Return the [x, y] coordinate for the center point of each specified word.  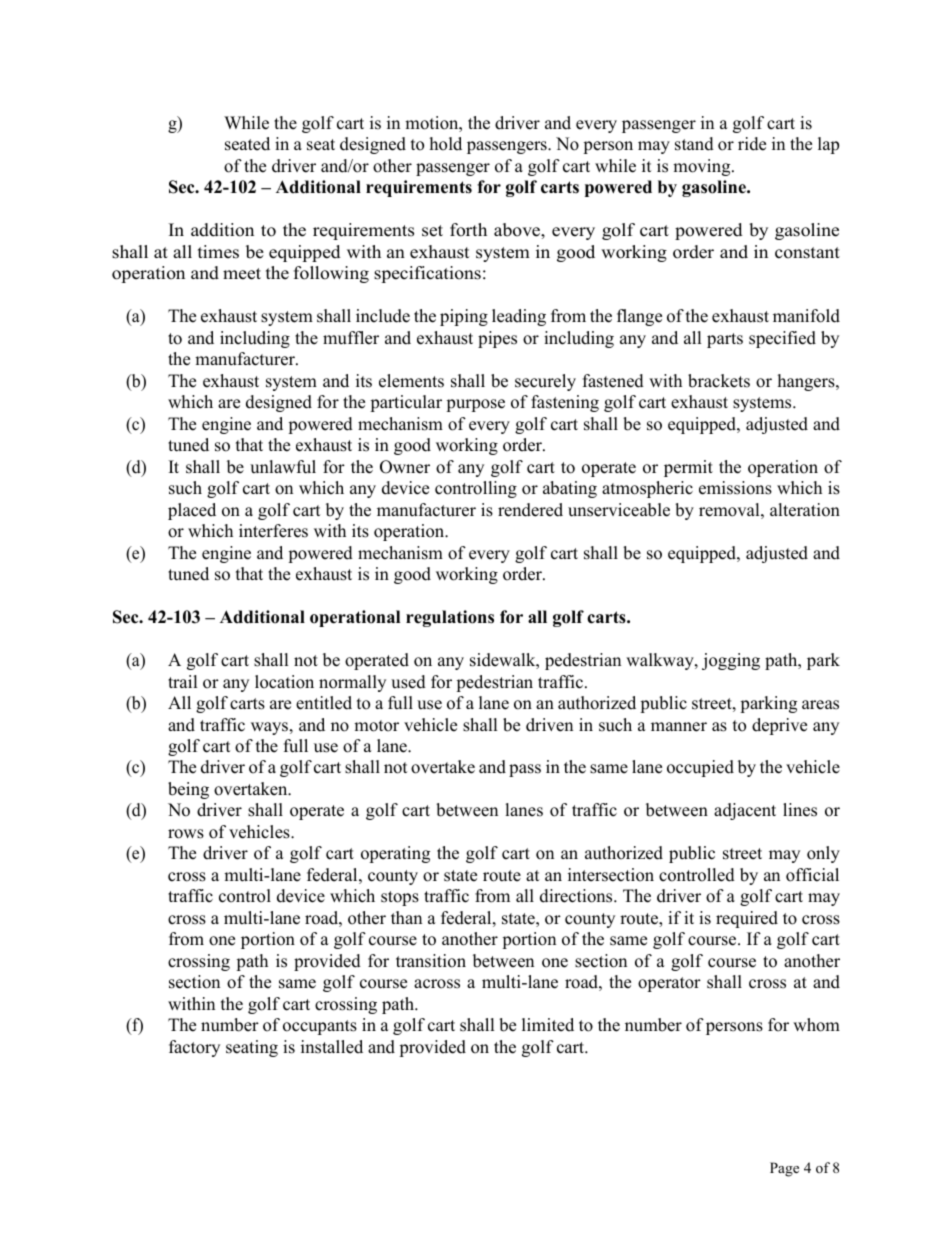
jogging [731, 661]
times [218, 252]
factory [194, 1048]
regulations [450, 618]
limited [548, 1025]
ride [752, 144]
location [284, 682]
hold [446, 144]
